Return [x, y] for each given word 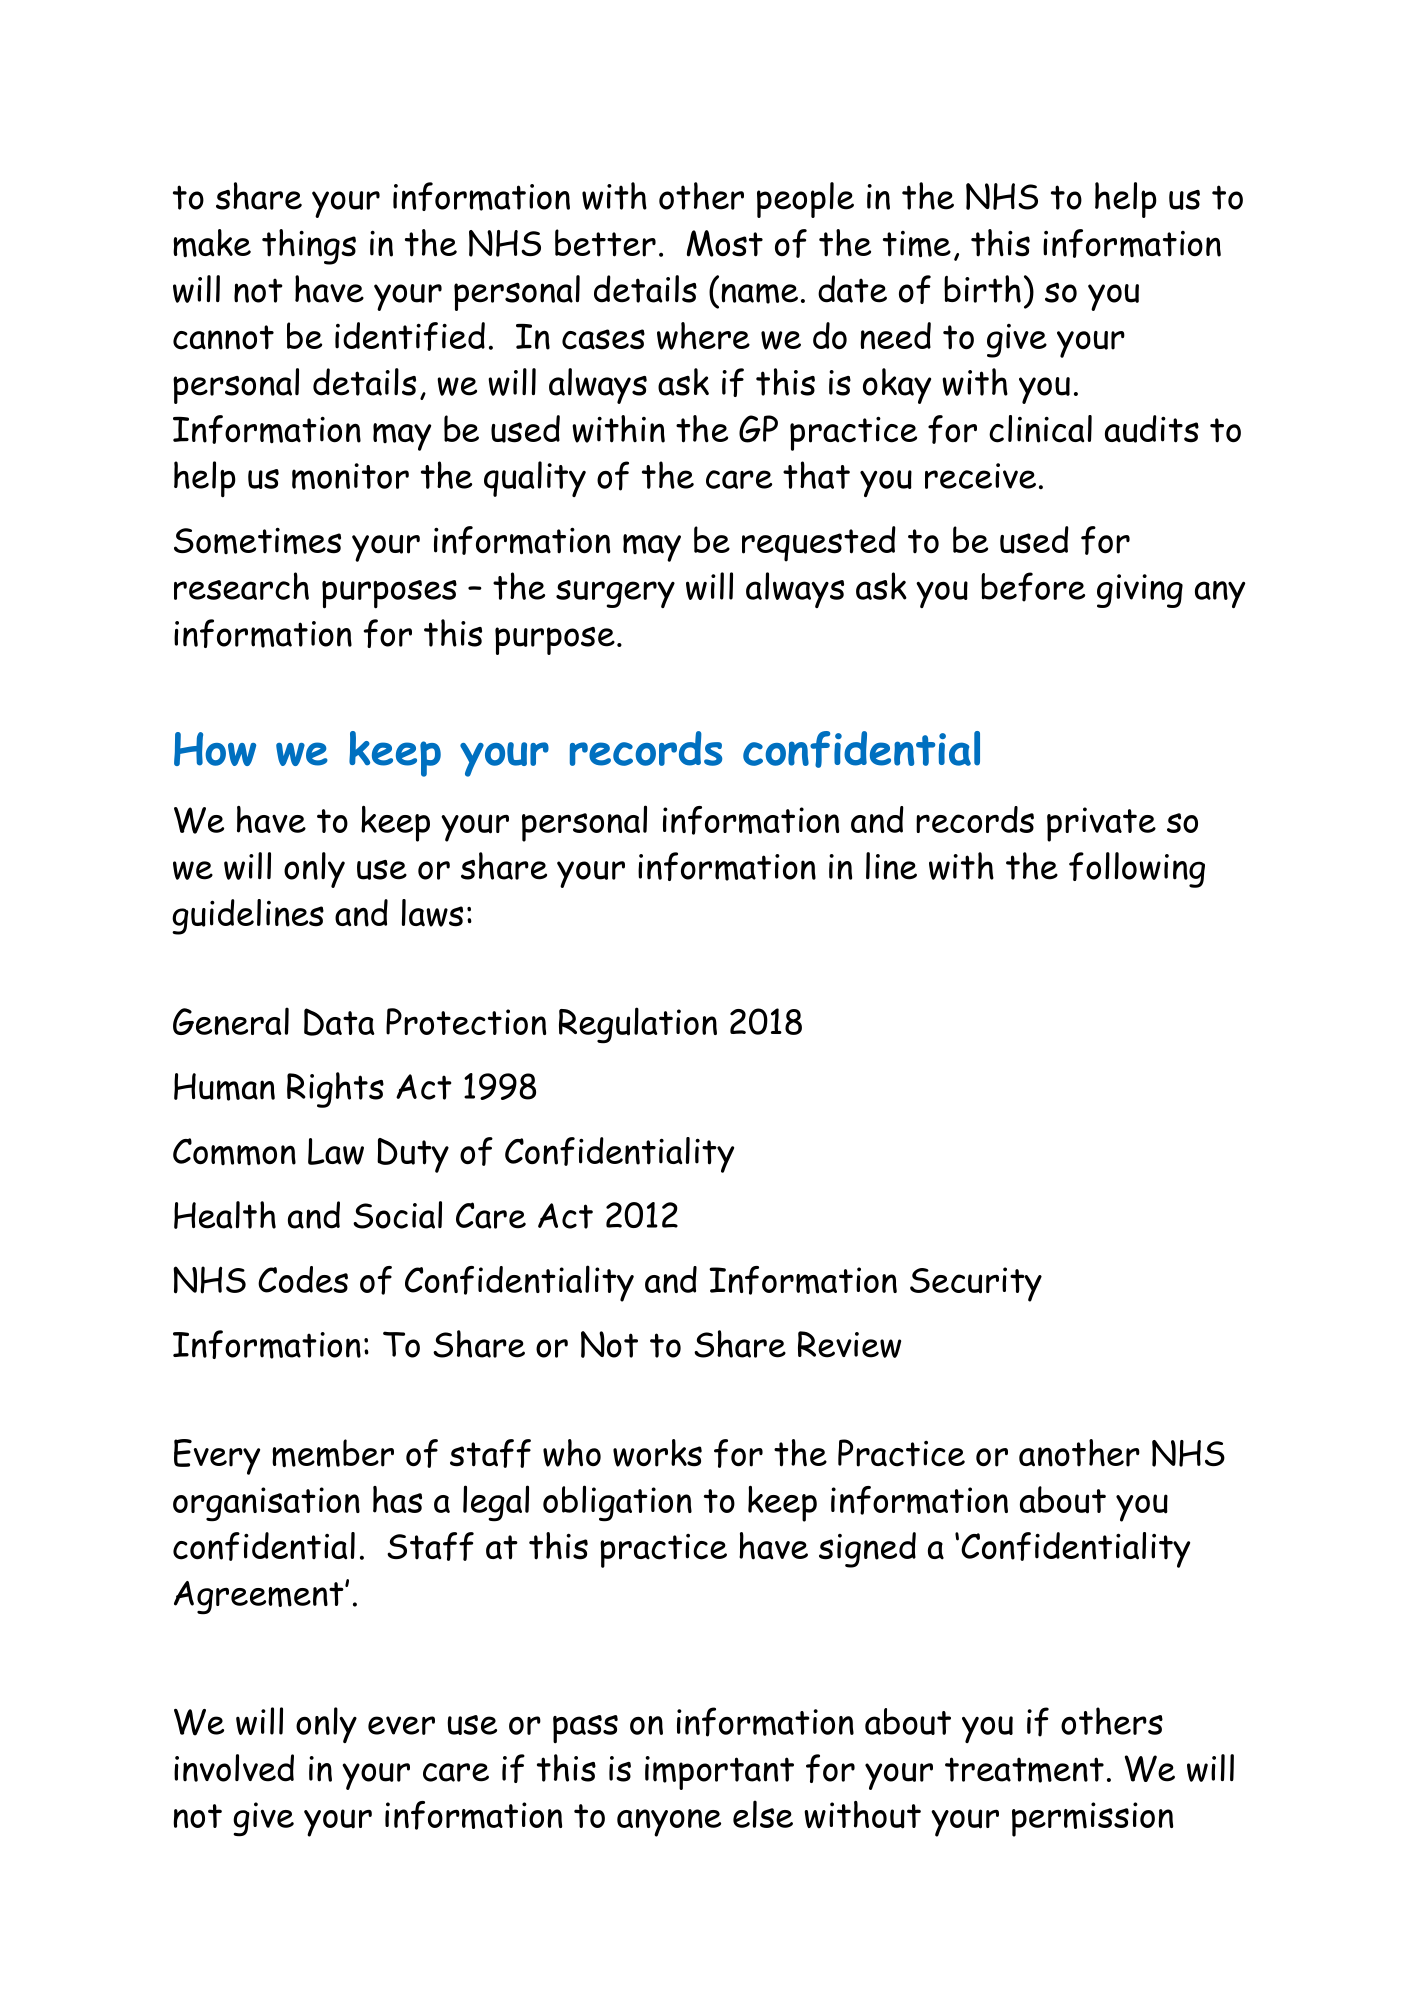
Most [725, 243]
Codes [303, 1279]
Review [849, 1344]
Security [976, 1284]
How [215, 749]
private [1101, 824]
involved [234, 1768]
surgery [615, 594]
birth [982, 289]
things [309, 247]
